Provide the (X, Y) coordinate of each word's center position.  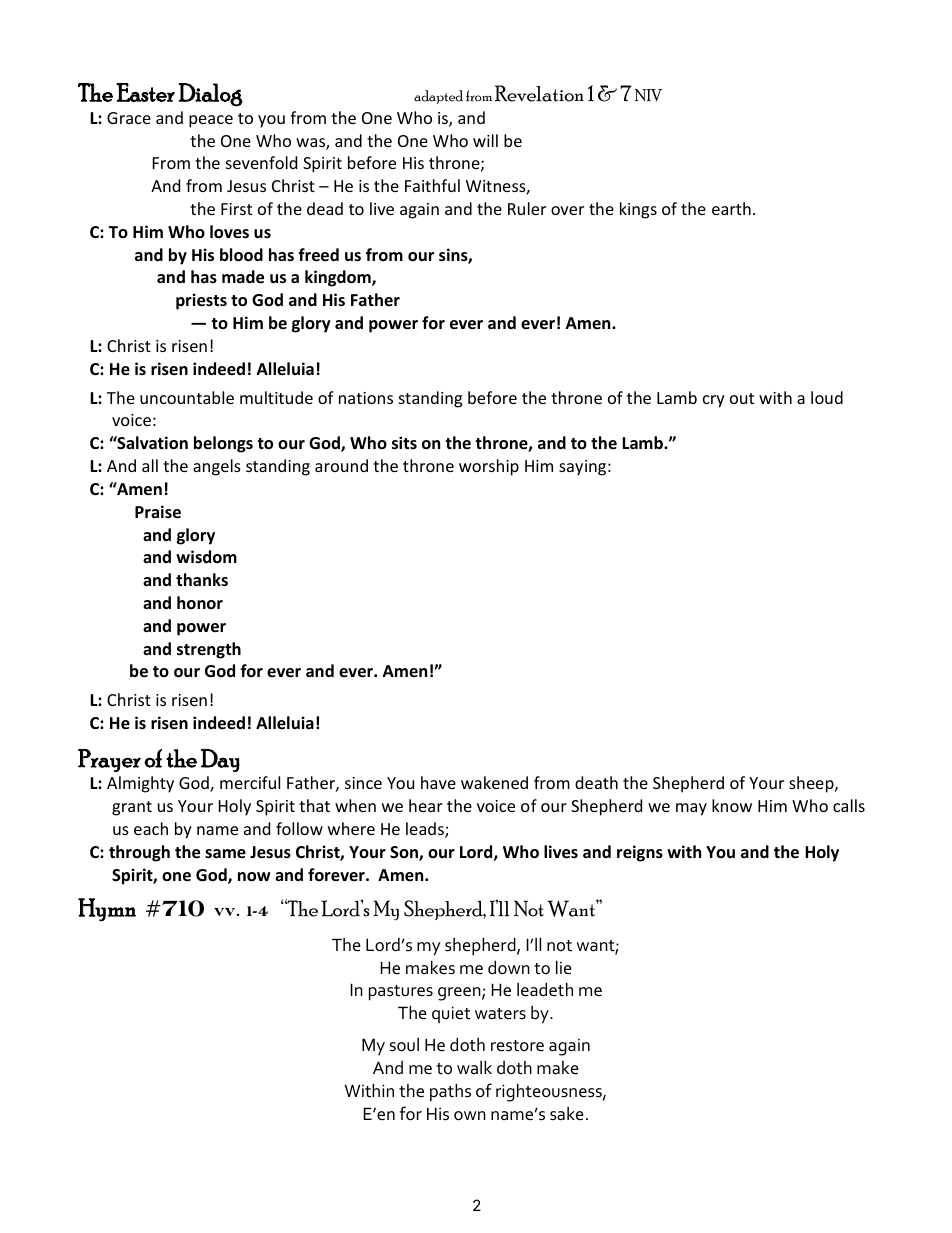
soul (404, 1044)
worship (489, 467)
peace (211, 121)
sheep (812, 784)
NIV (649, 95)
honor (200, 603)
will (485, 140)
